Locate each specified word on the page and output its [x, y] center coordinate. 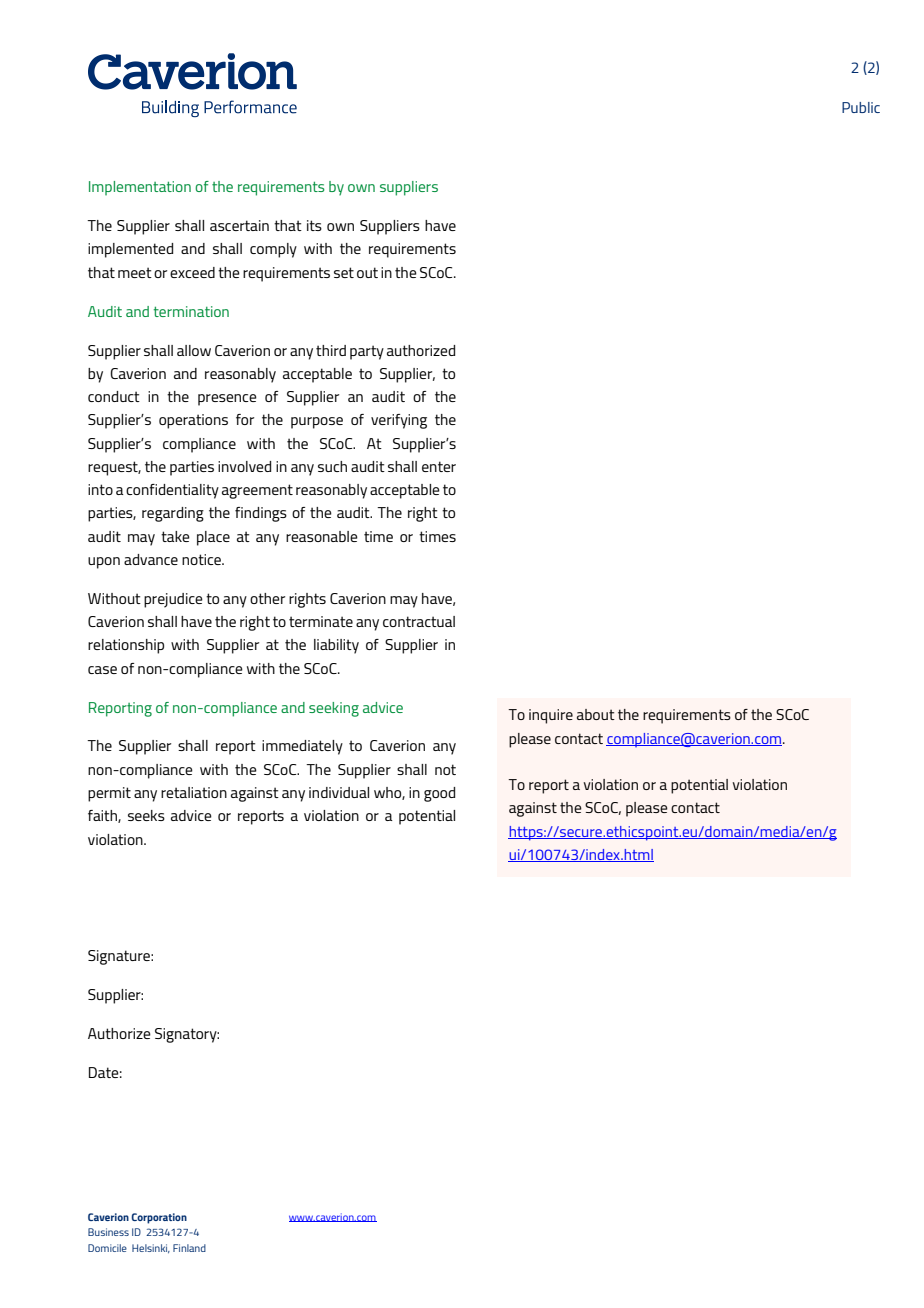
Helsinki [151, 1248]
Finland [189, 1248]
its [314, 225]
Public [861, 107]
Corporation [159, 1218]
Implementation [140, 188]
